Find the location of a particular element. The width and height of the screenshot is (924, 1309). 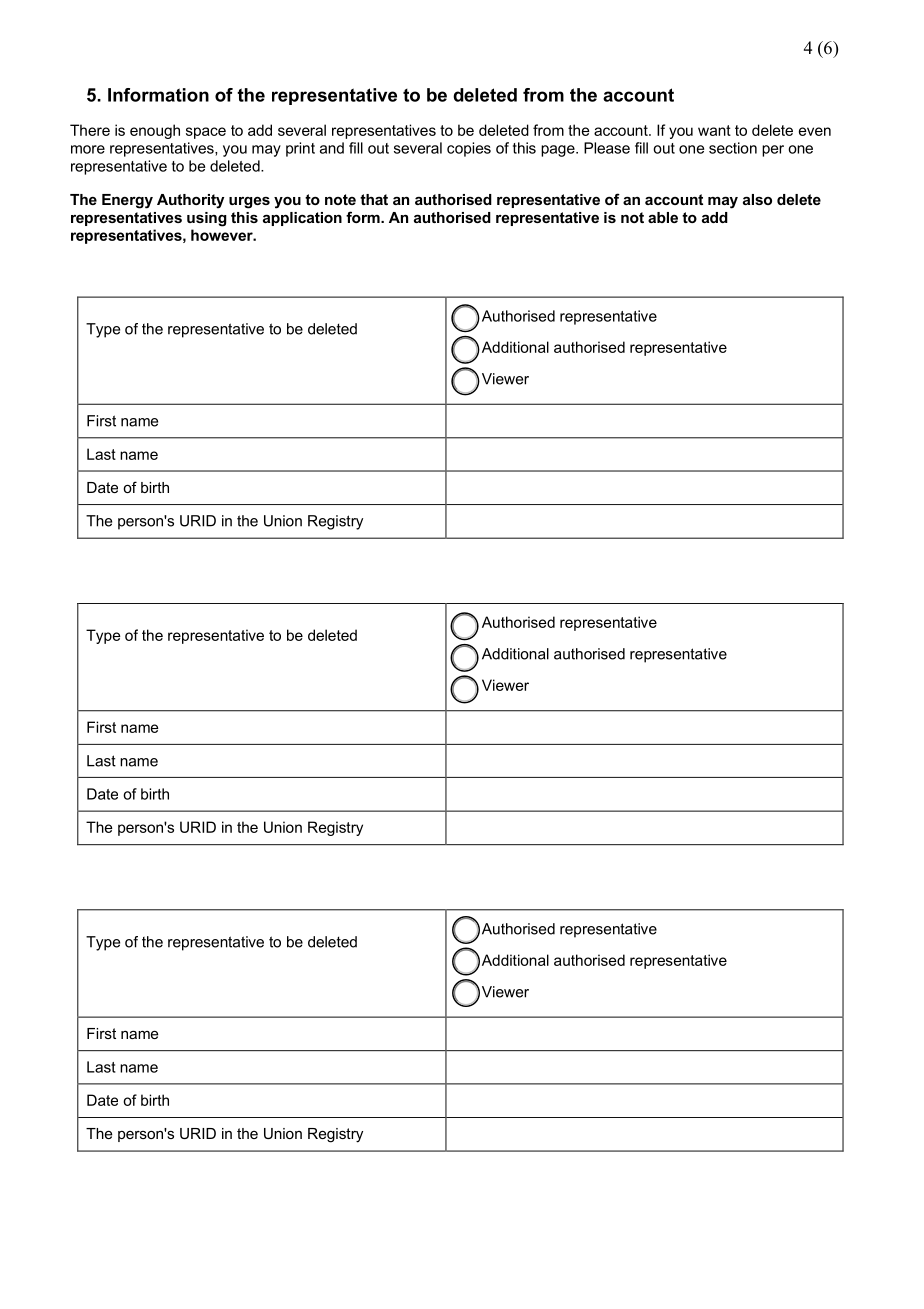

able is located at coordinates (663, 217).
